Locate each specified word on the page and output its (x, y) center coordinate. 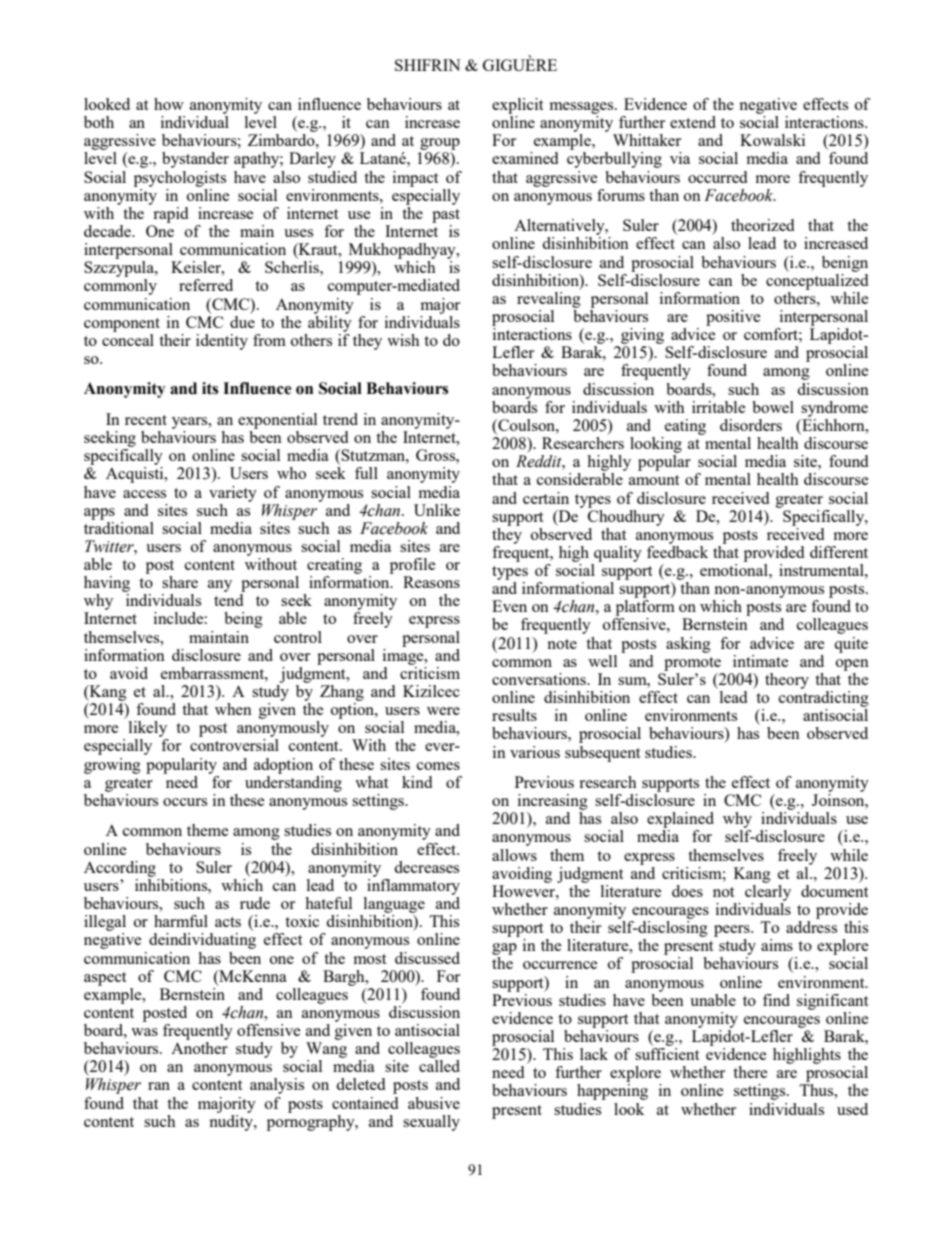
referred (206, 285)
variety (233, 494)
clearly (768, 891)
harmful (181, 921)
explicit (518, 106)
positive (733, 318)
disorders (751, 425)
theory (787, 681)
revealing (549, 298)
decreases (426, 867)
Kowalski (772, 140)
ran (159, 1086)
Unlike (437, 510)
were (443, 711)
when (233, 709)
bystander (195, 160)
